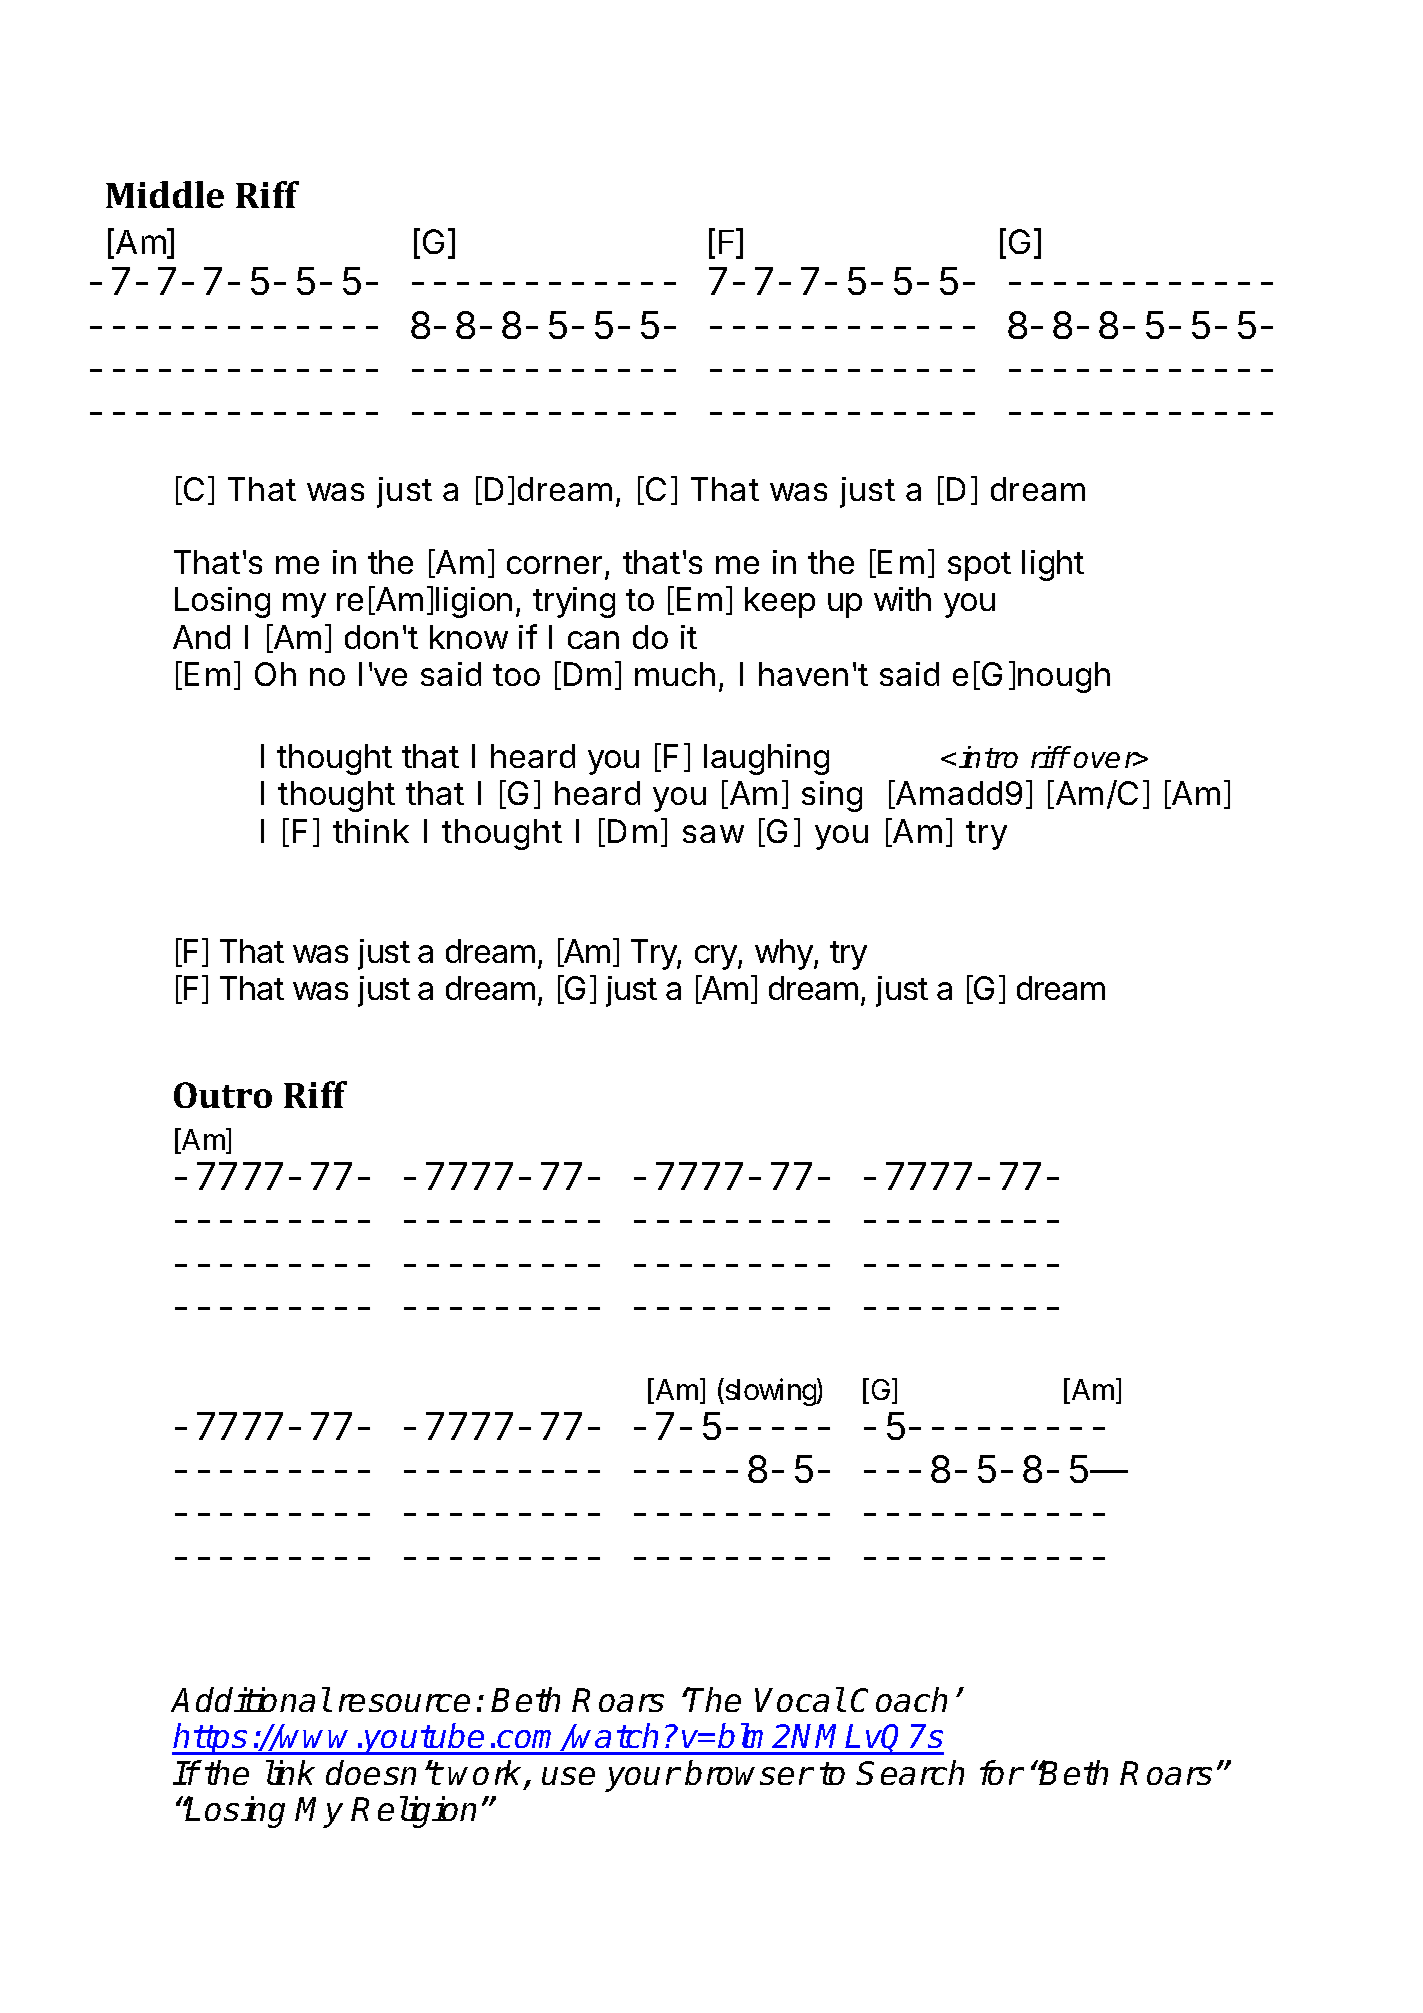 The height and width of the screenshot is (2013, 1423). What do you see at coordinates (290, 1772) in the screenshot?
I see `link` at bounding box center [290, 1772].
